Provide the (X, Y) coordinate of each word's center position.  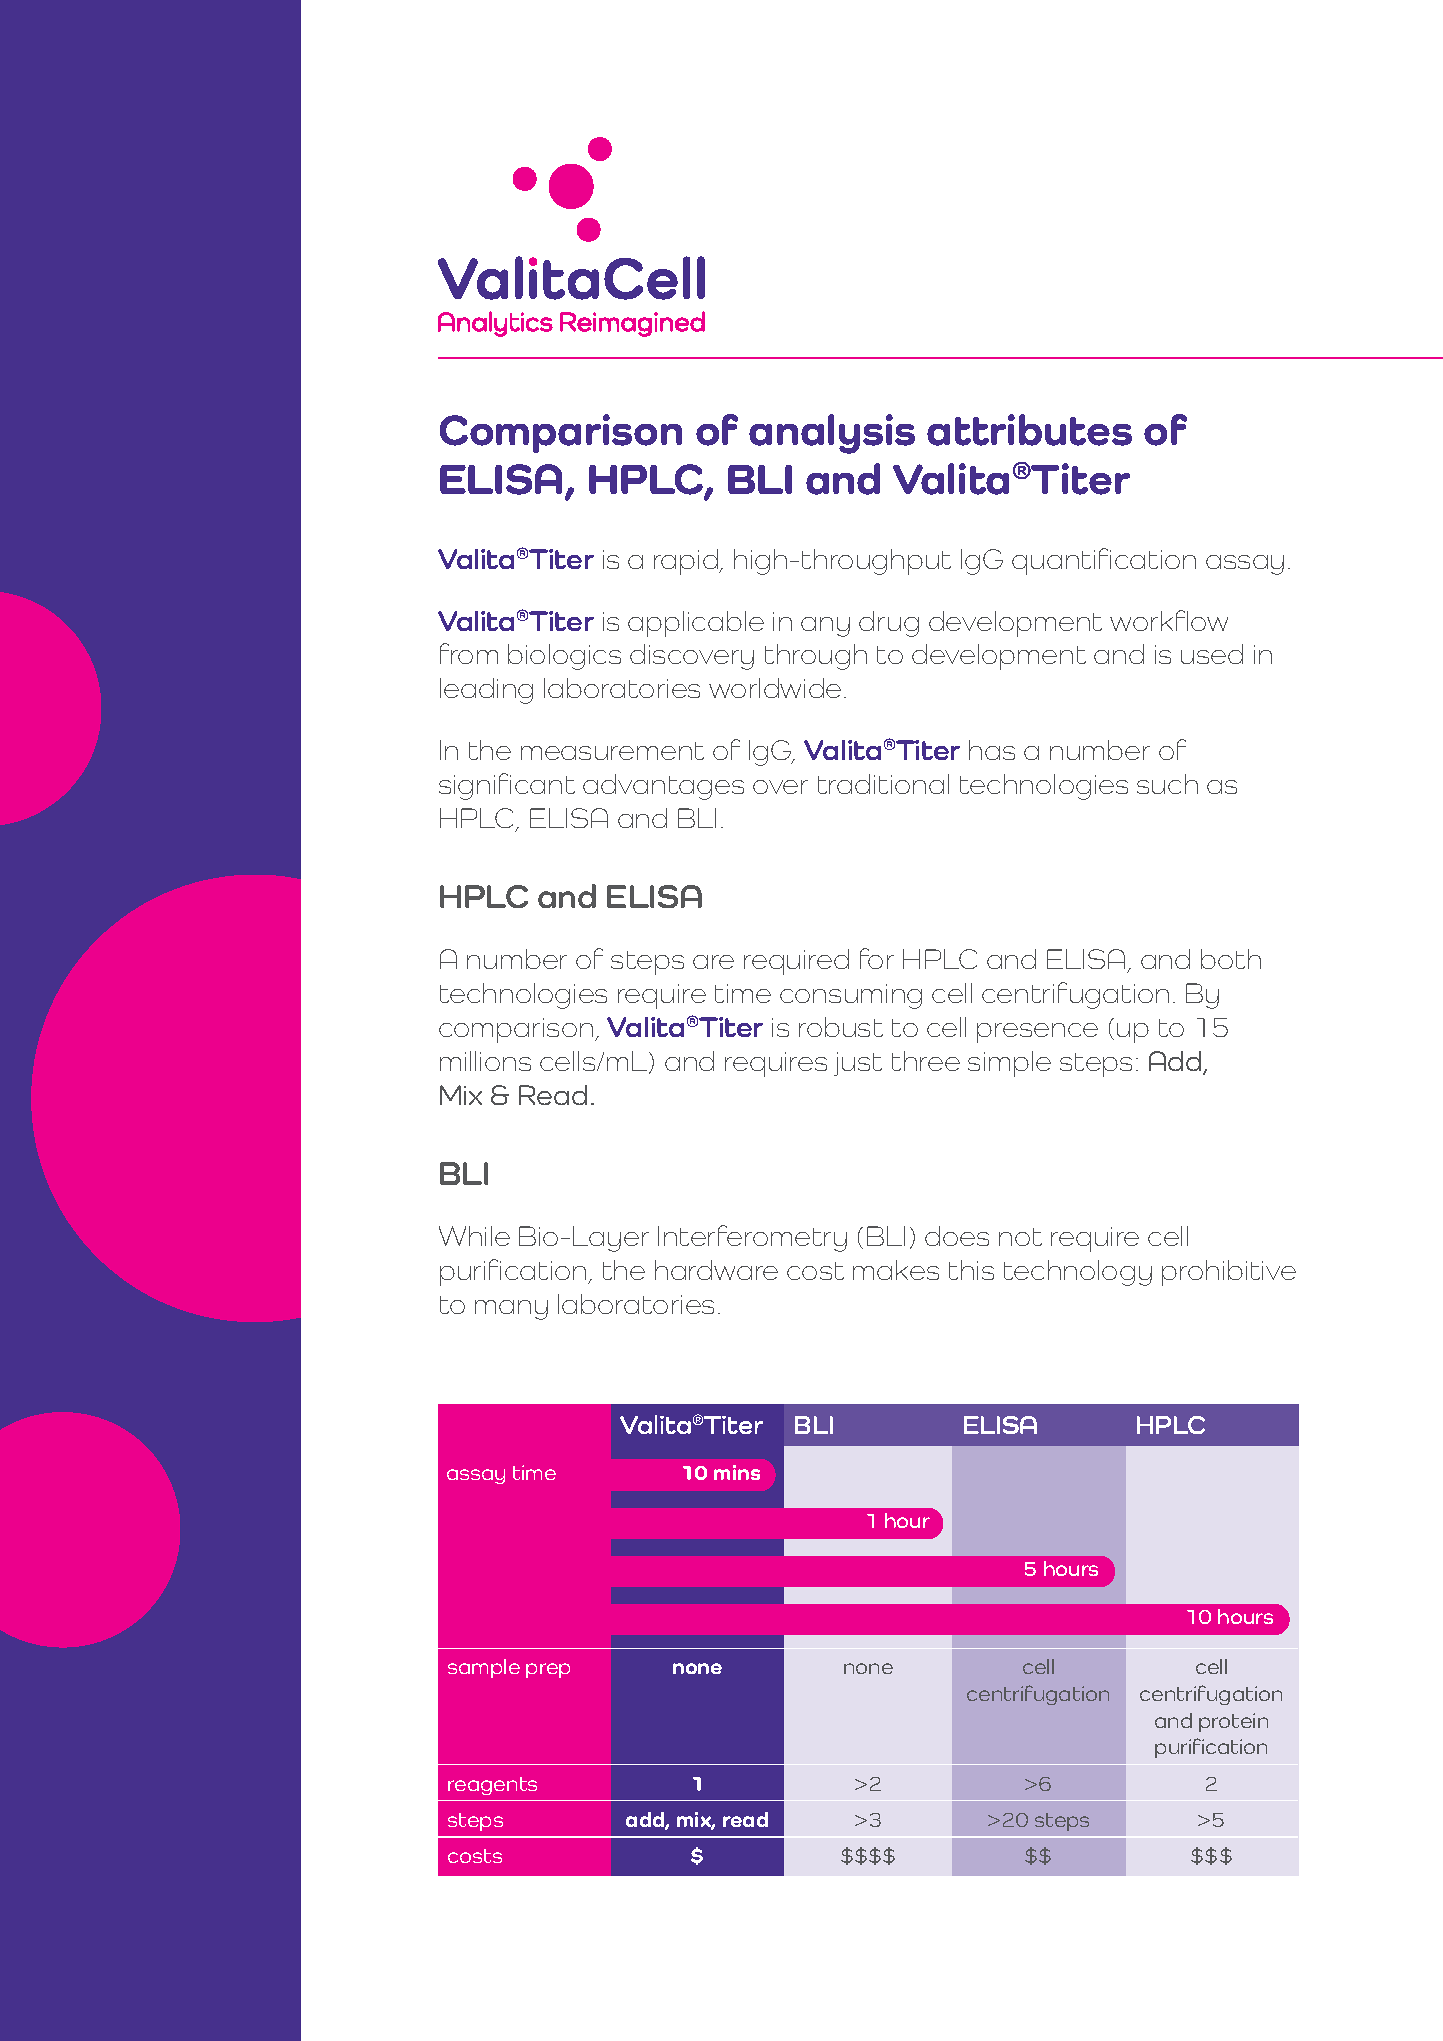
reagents (492, 1786)
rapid (687, 562)
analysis (832, 434)
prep (548, 1670)
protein (1233, 1722)
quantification (1104, 561)
